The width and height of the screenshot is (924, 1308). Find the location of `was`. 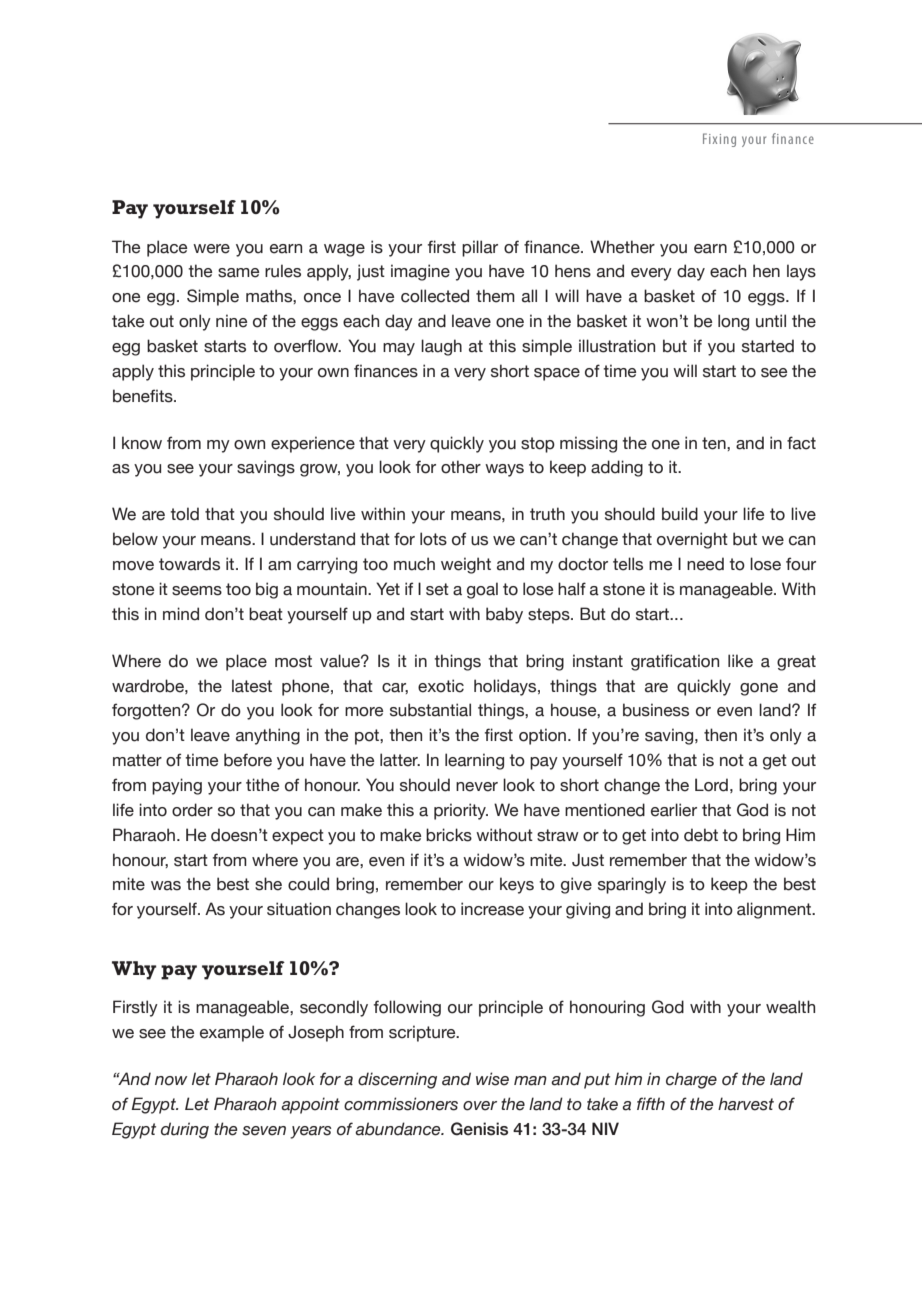

was is located at coordinates (166, 886).
